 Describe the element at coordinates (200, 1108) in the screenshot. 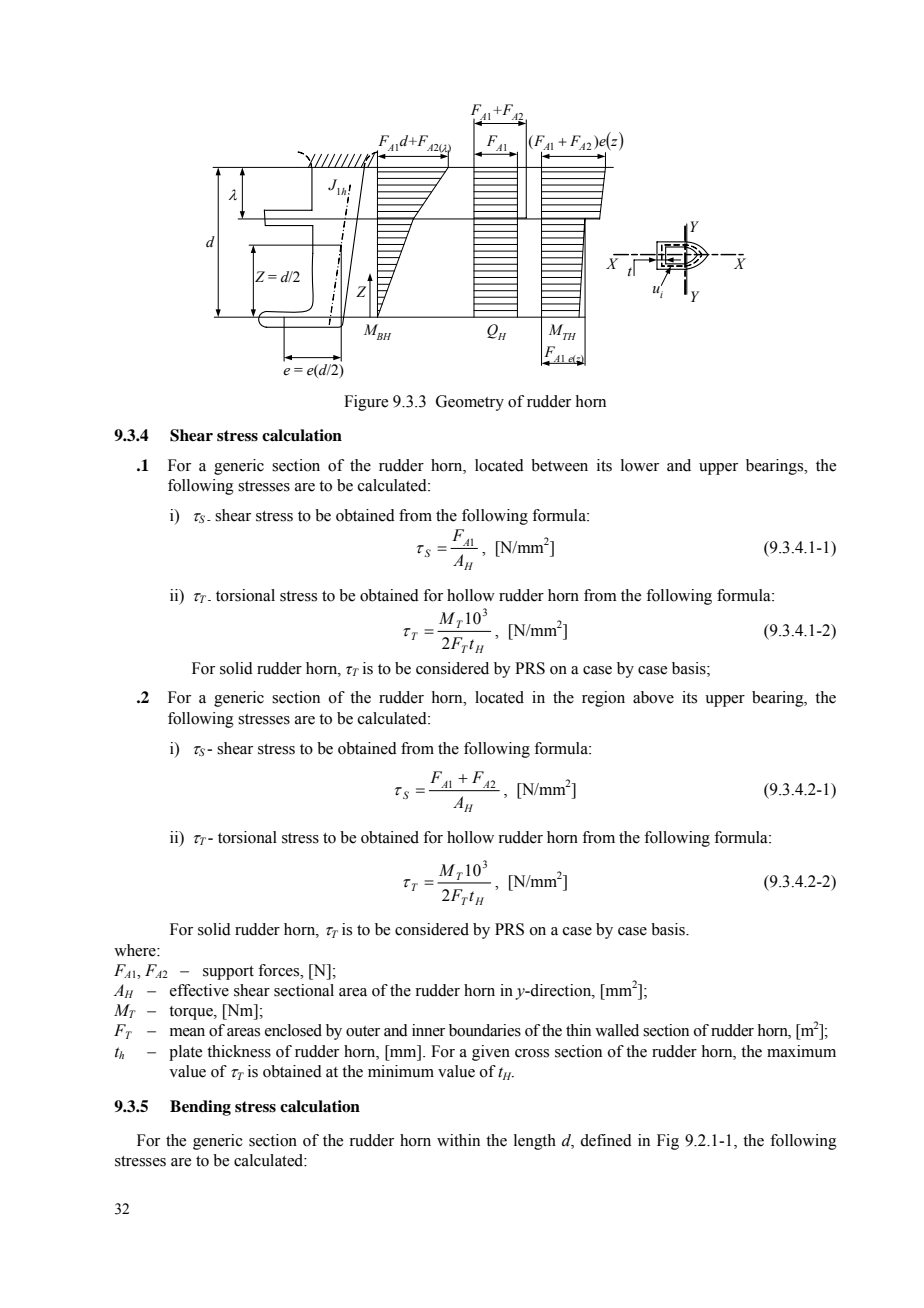

I see `Bending` at that location.
